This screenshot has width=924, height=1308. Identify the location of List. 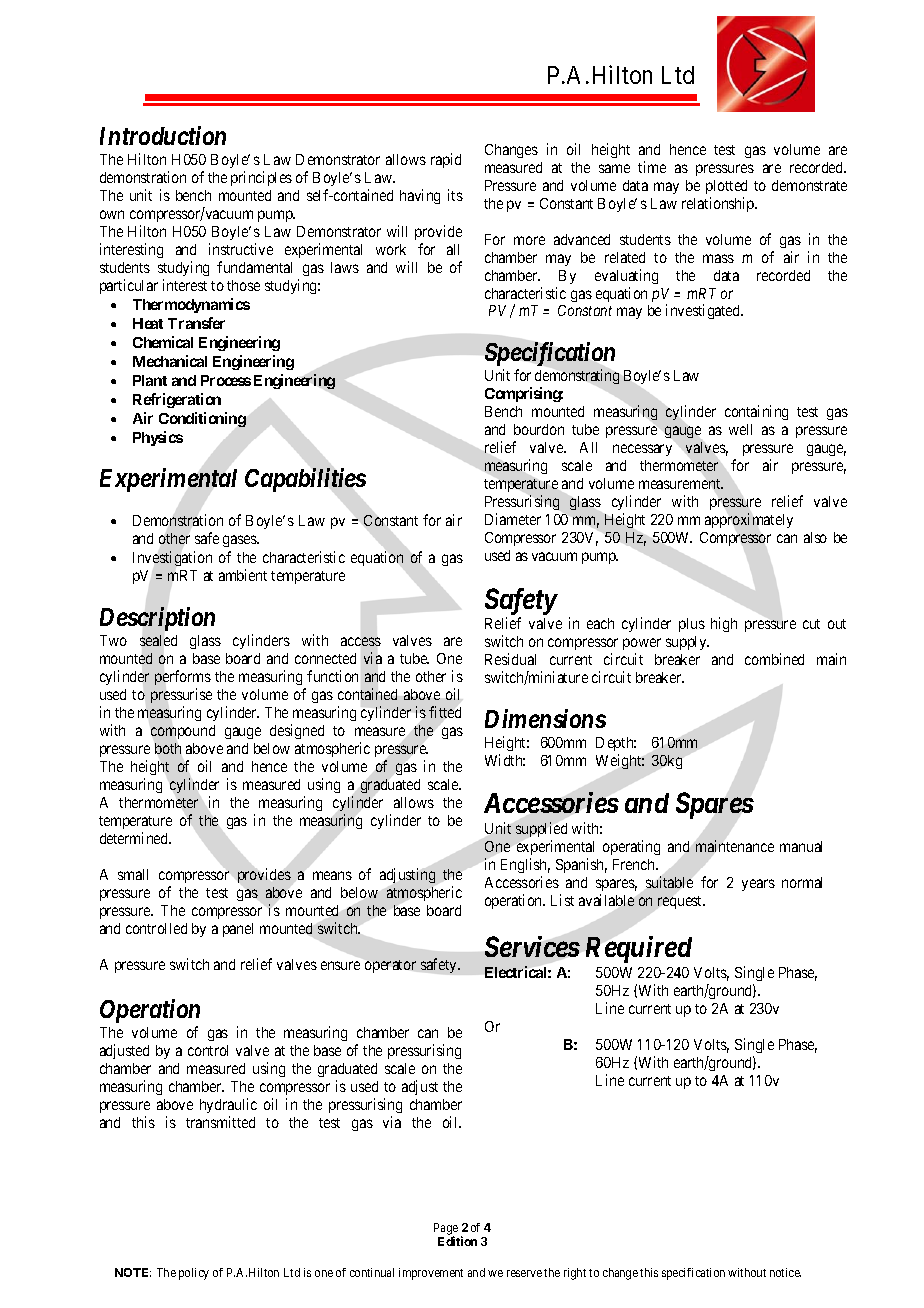
(562, 900).
